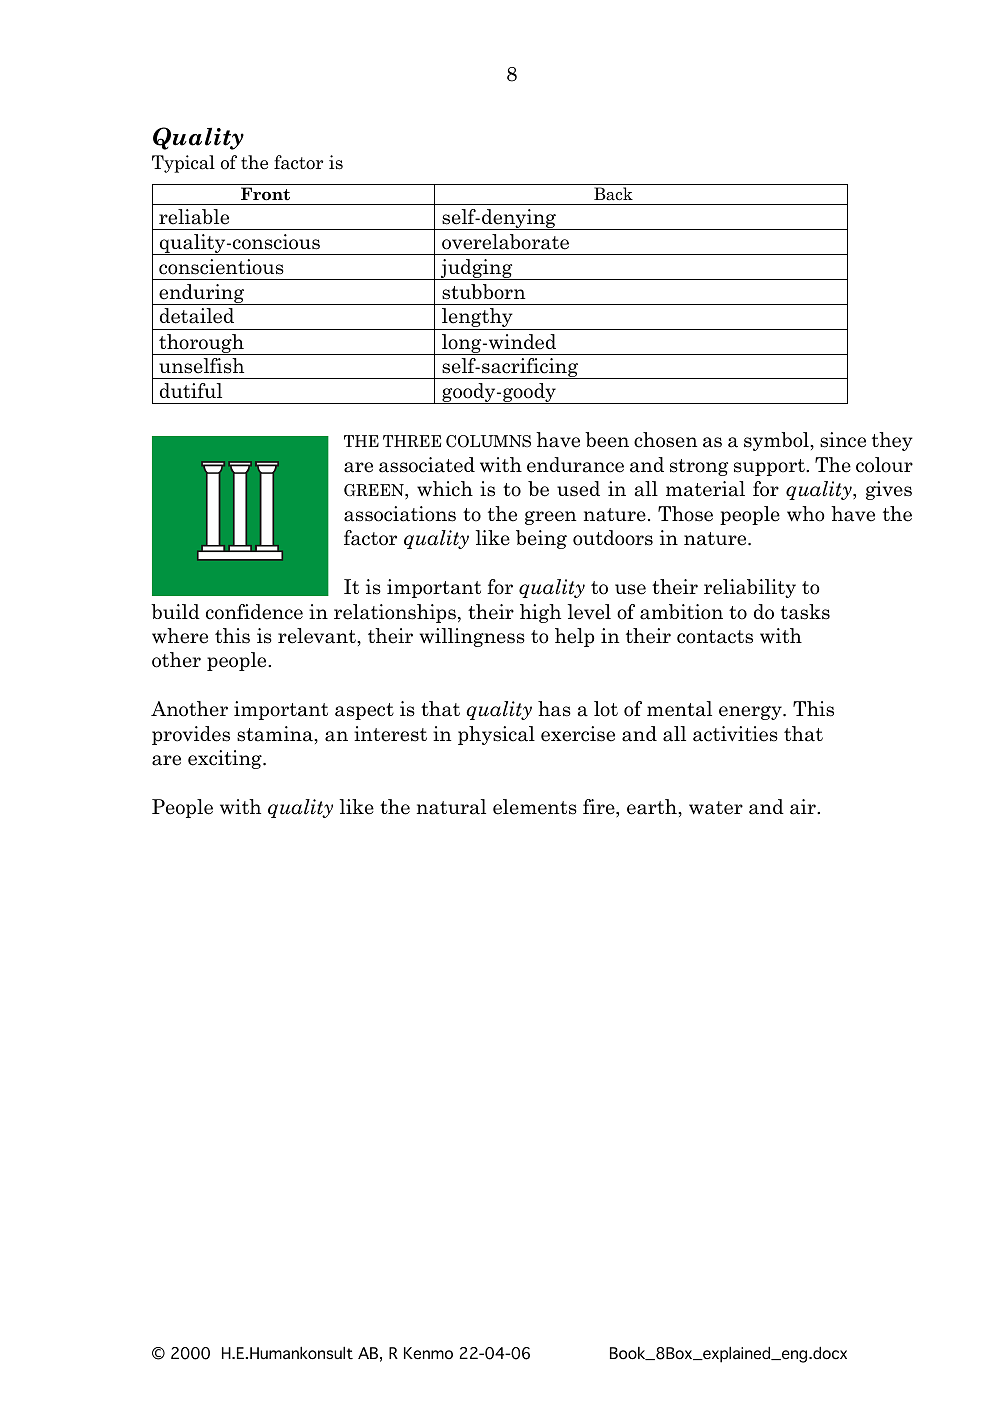 The image size is (1008, 1426). What do you see at coordinates (226, 759) in the page?
I see `exciting` at bounding box center [226, 759].
